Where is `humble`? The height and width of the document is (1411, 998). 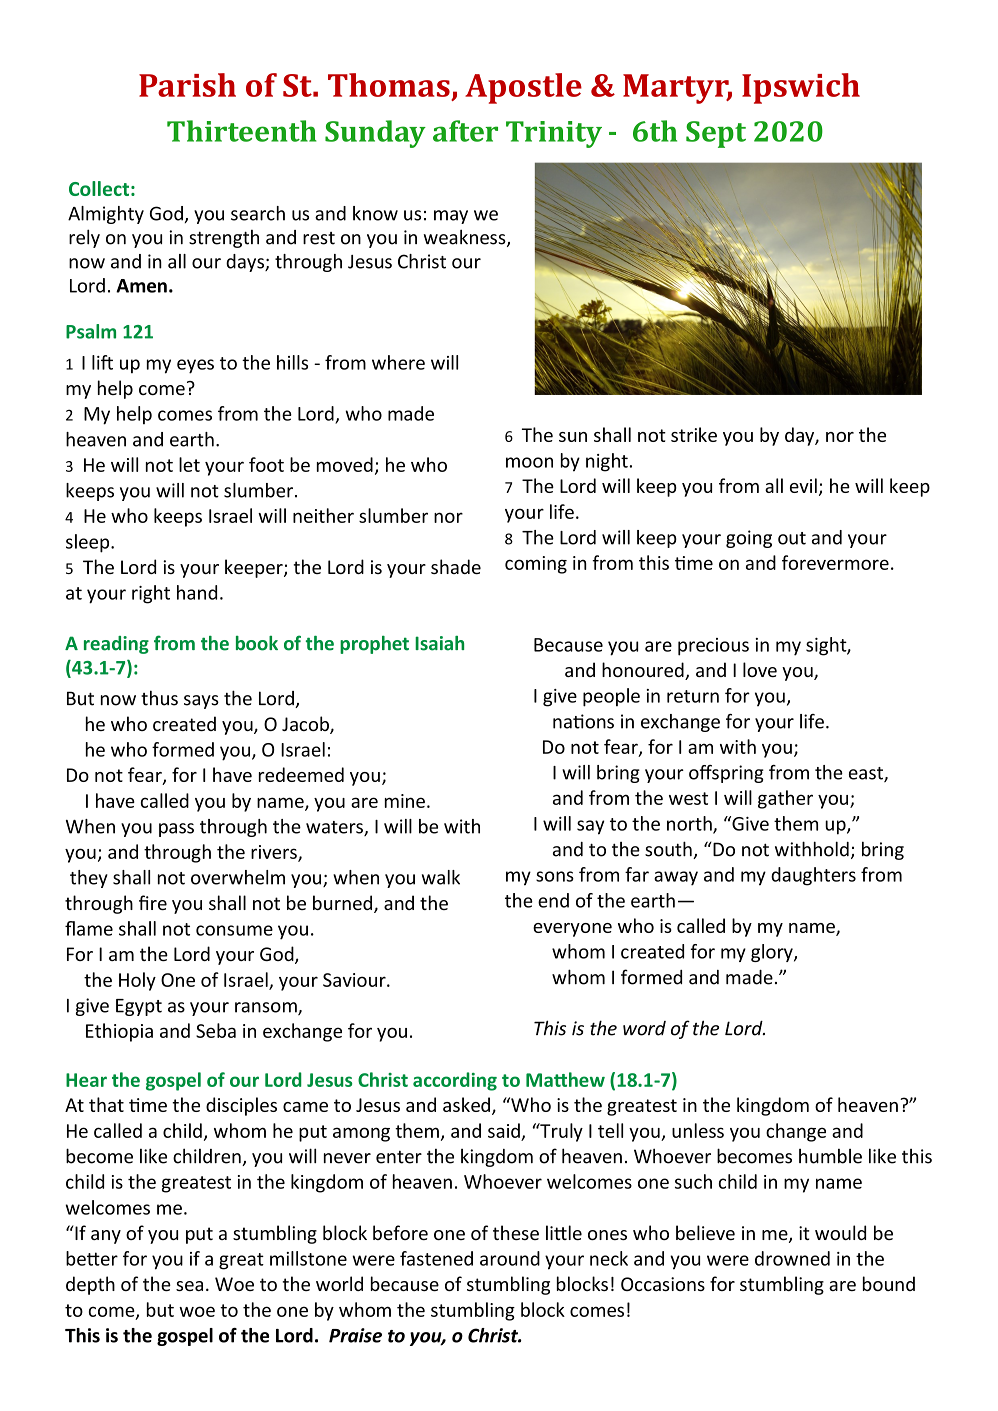
humble is located at coordinates (830, 1156).
